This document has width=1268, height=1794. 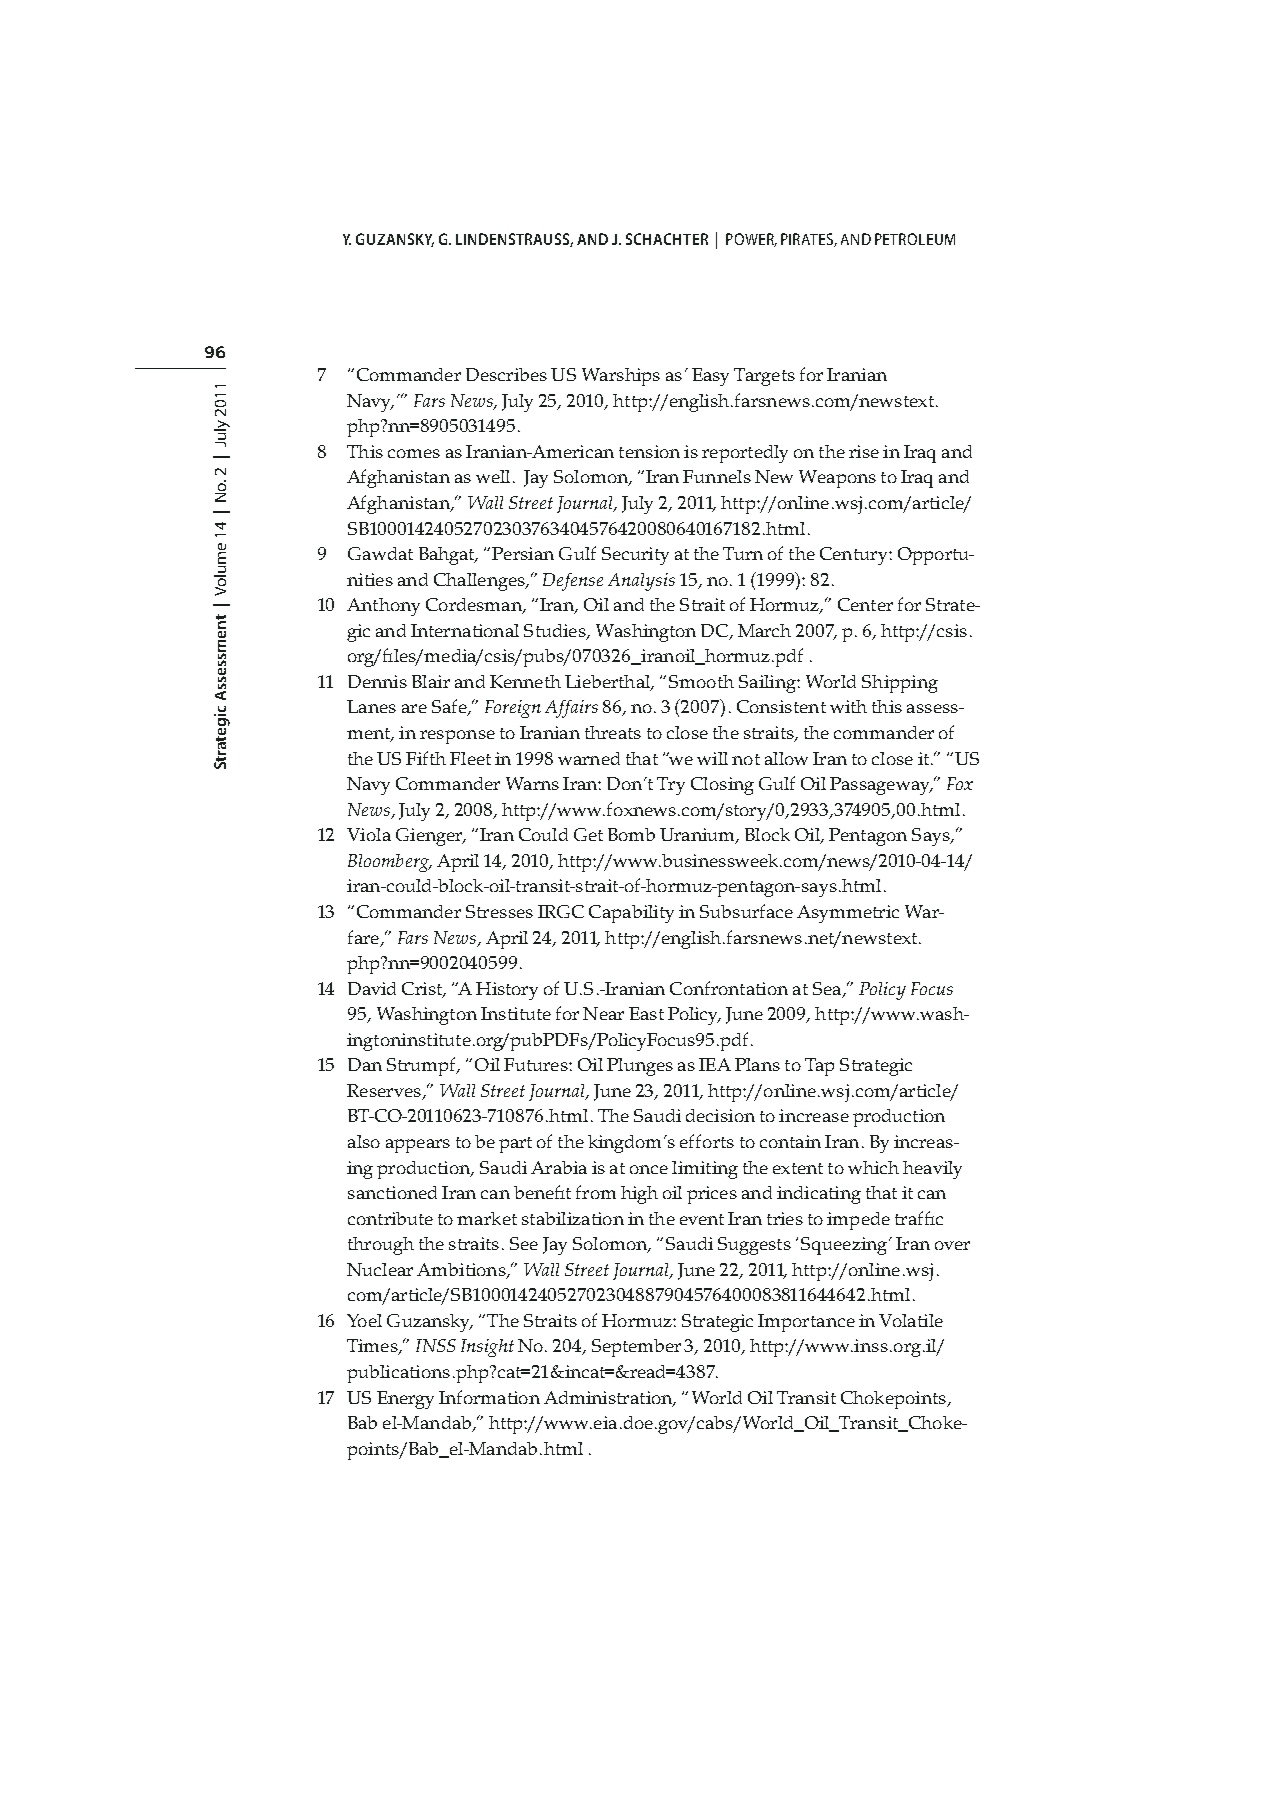 What do you see at coordinates (848, 706) in the document?
I see `with` at bounding box center [848, 706].
